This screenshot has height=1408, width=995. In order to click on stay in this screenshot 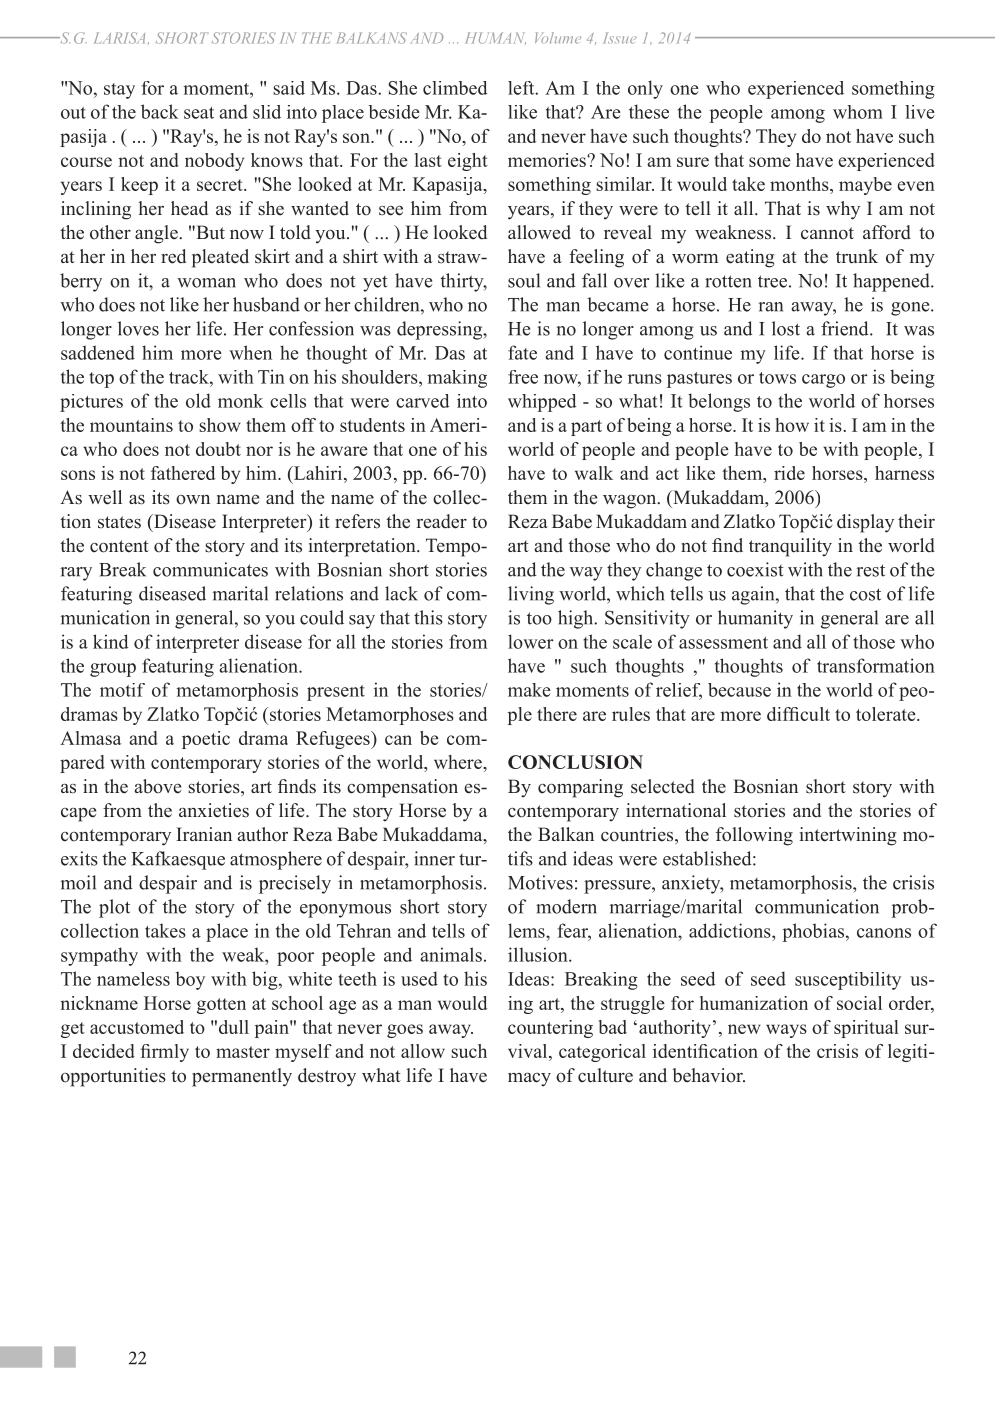, I will do `click(119, 91)`.
